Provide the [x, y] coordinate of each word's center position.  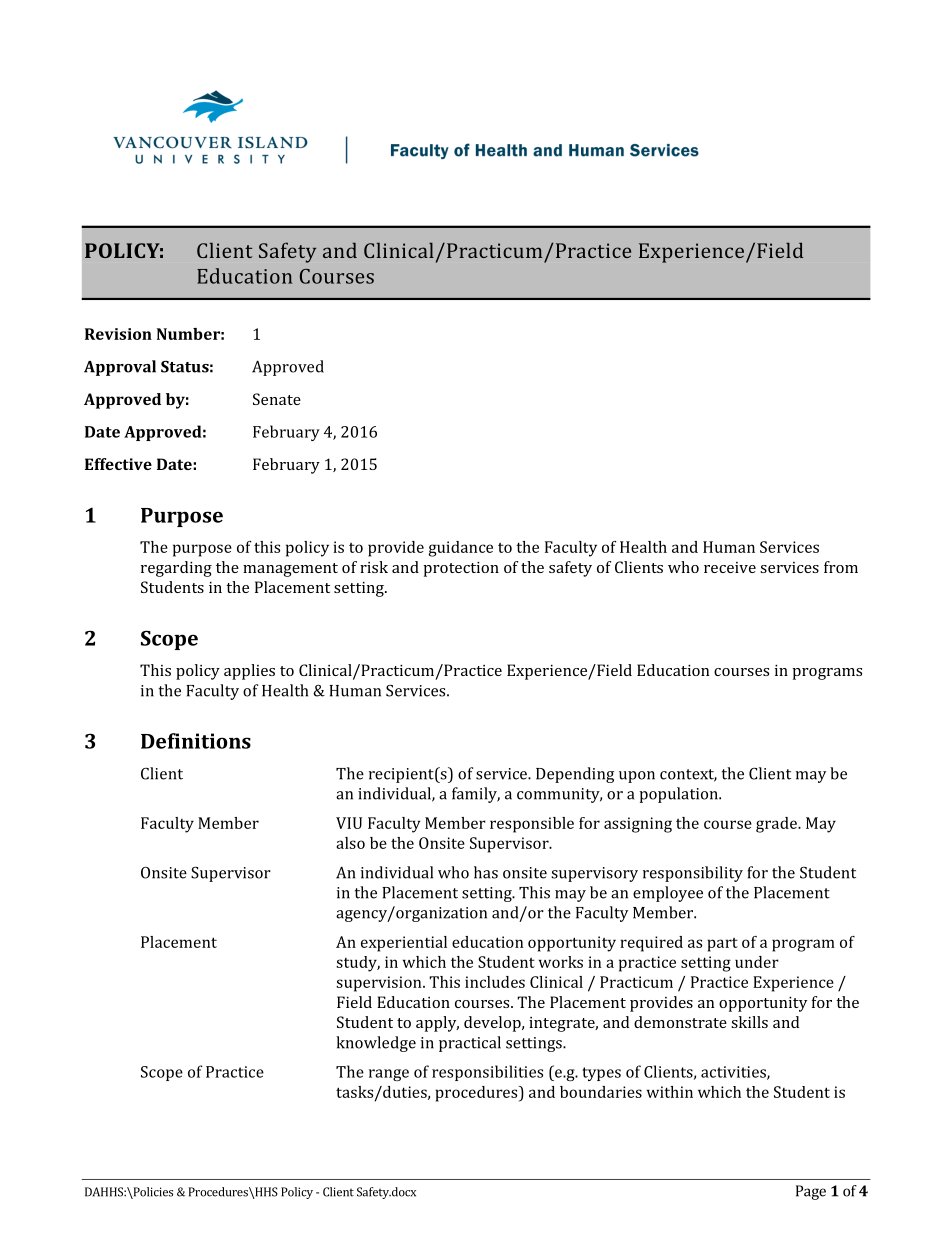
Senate [277, 399]
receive [730, 567]
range [389, 1075]
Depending [575, 775]
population [679, 795]
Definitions [196, 741]
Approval [120, 368]
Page [811, 1192]
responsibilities [487, 1073]
